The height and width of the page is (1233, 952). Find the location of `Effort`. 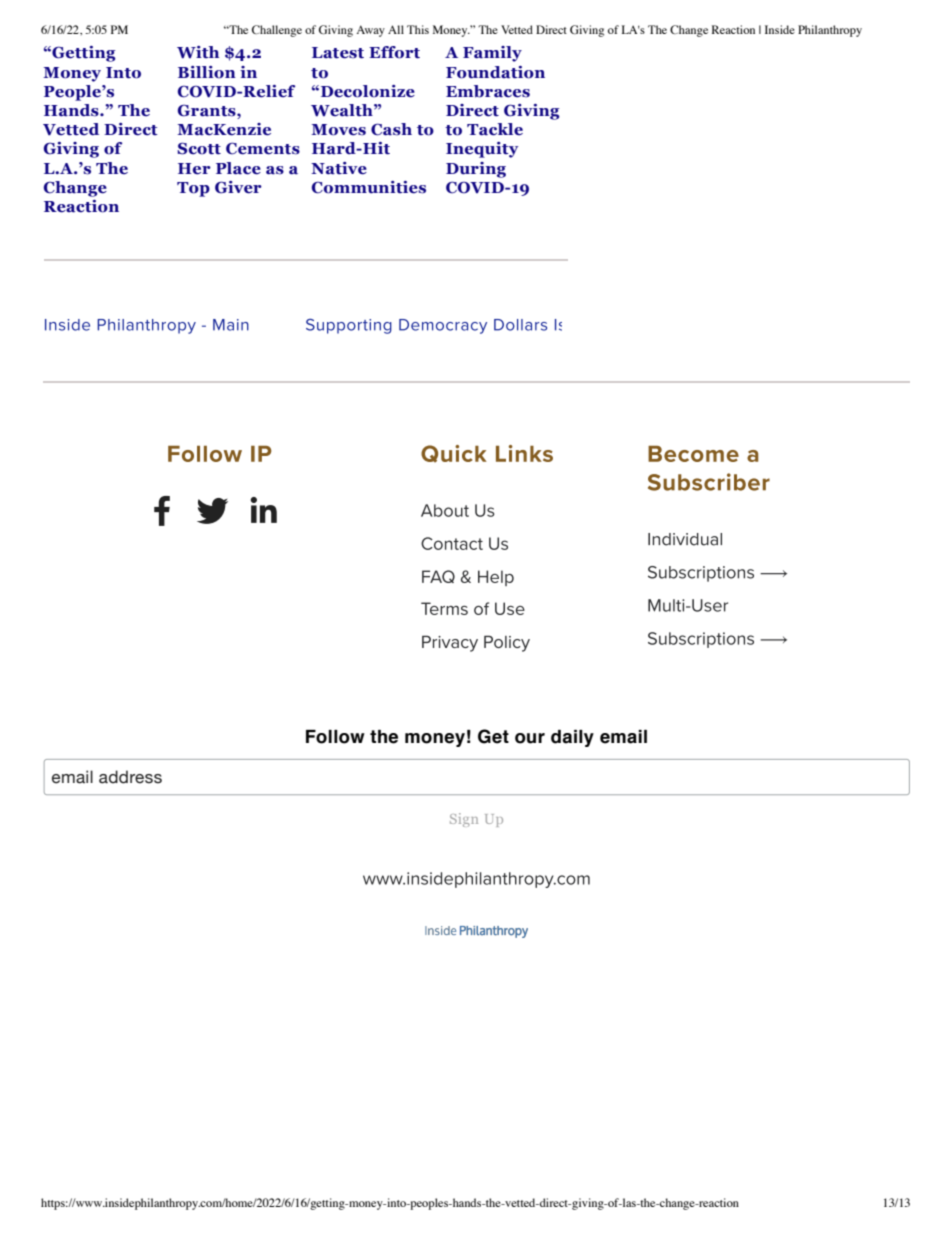

Effort is located at coordinates (394, 52).
